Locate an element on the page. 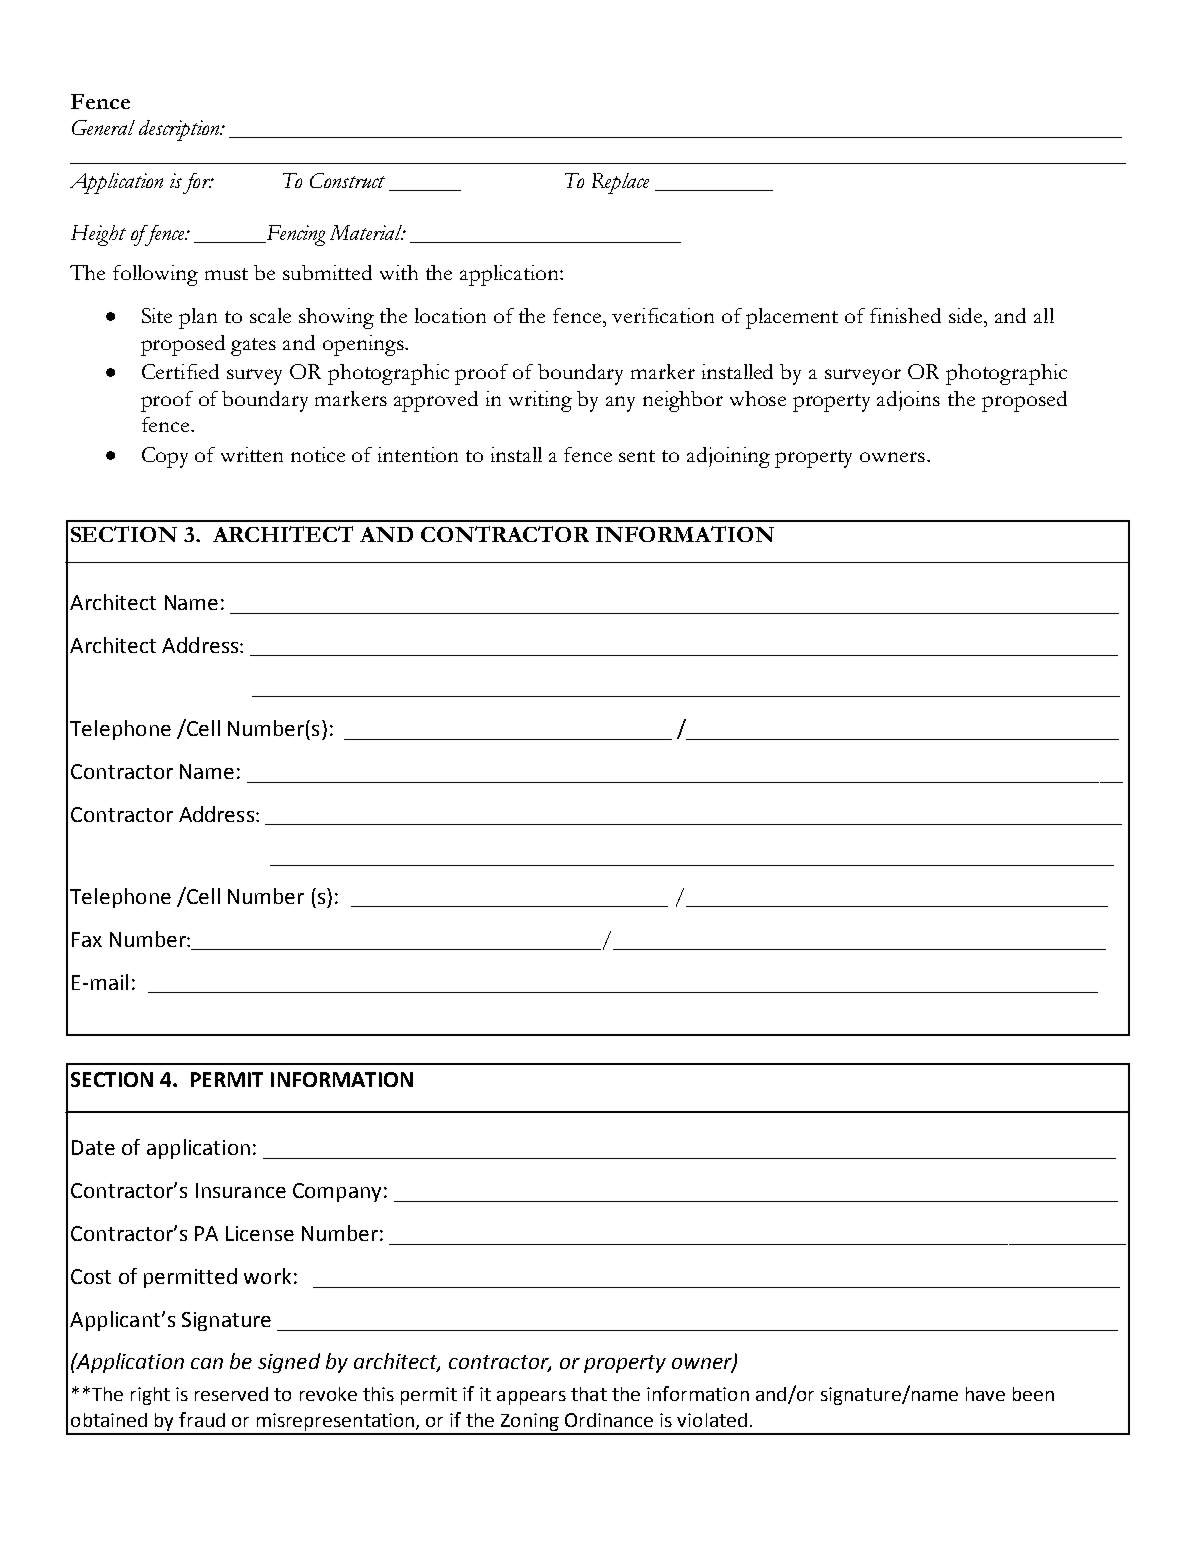 This image has height=1548, width=1196. description is located at coordinates (180, 130).
